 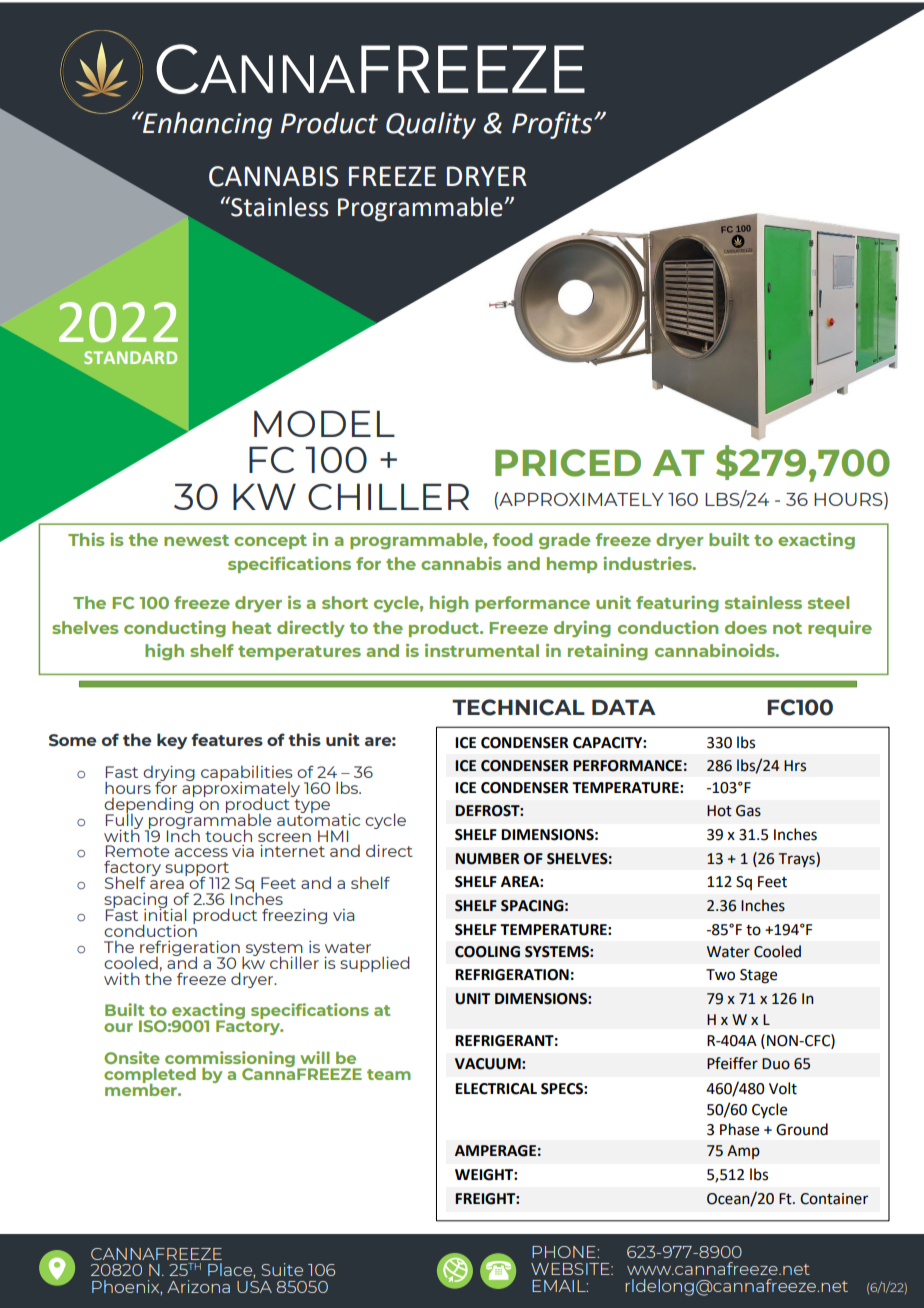 I want to click on PHONE, so click(x=565, y=1252).
